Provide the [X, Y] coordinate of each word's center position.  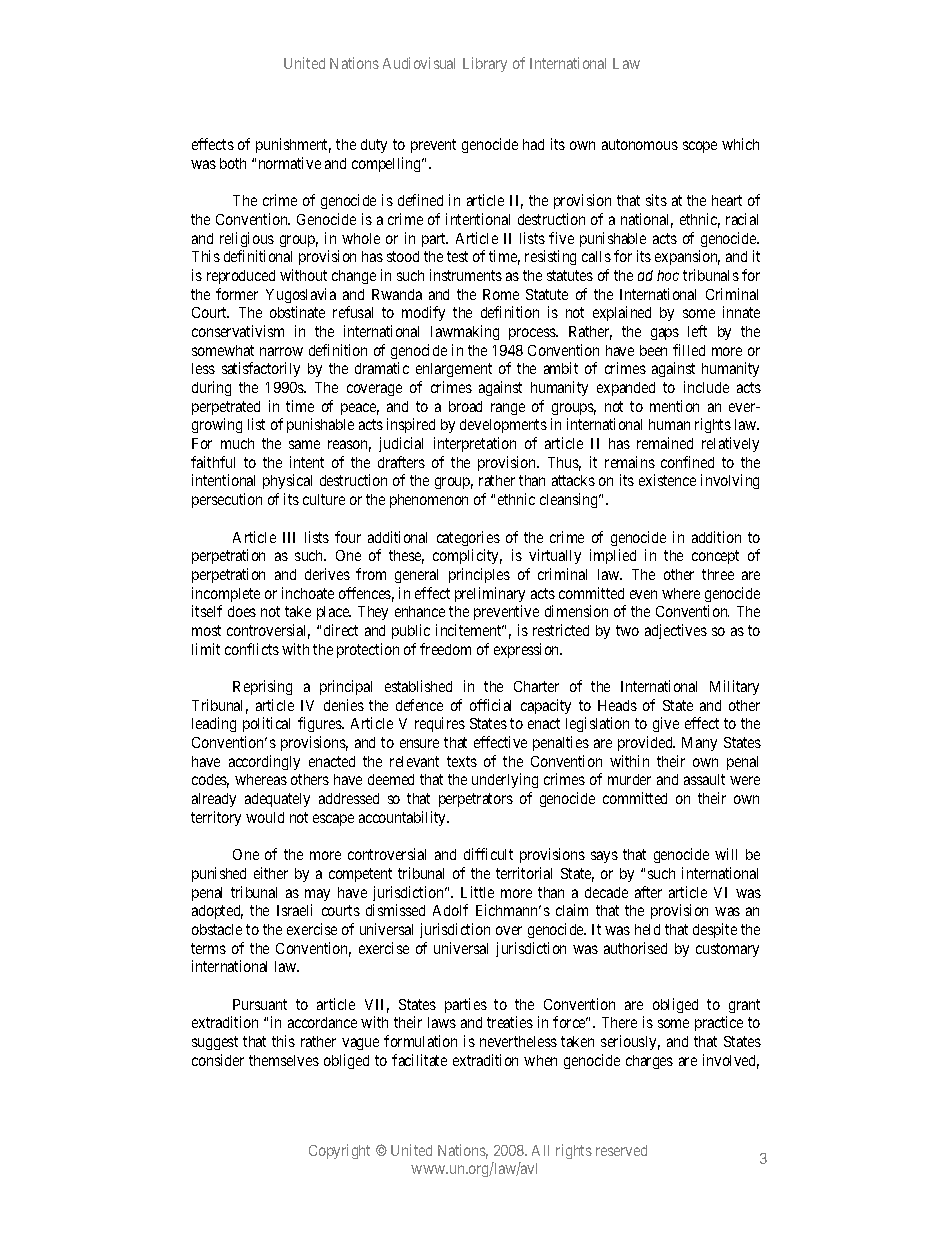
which [740, 144]
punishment [293, 145]
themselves [284, 1060]
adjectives [676, 631]
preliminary [490, 594]
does [242, 611]
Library [485, 64]
